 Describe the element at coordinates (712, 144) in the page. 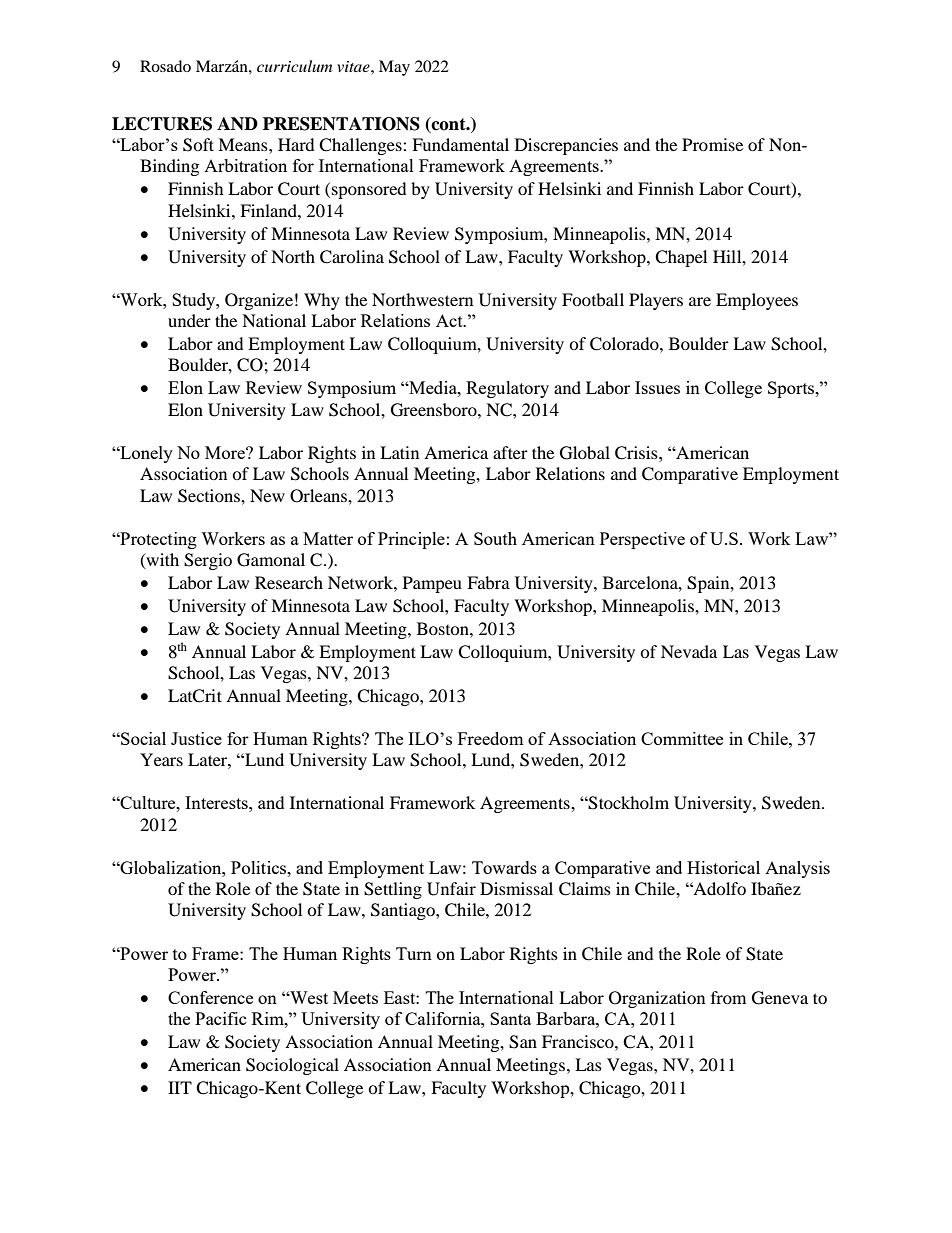

I see `Promise` at that location.
